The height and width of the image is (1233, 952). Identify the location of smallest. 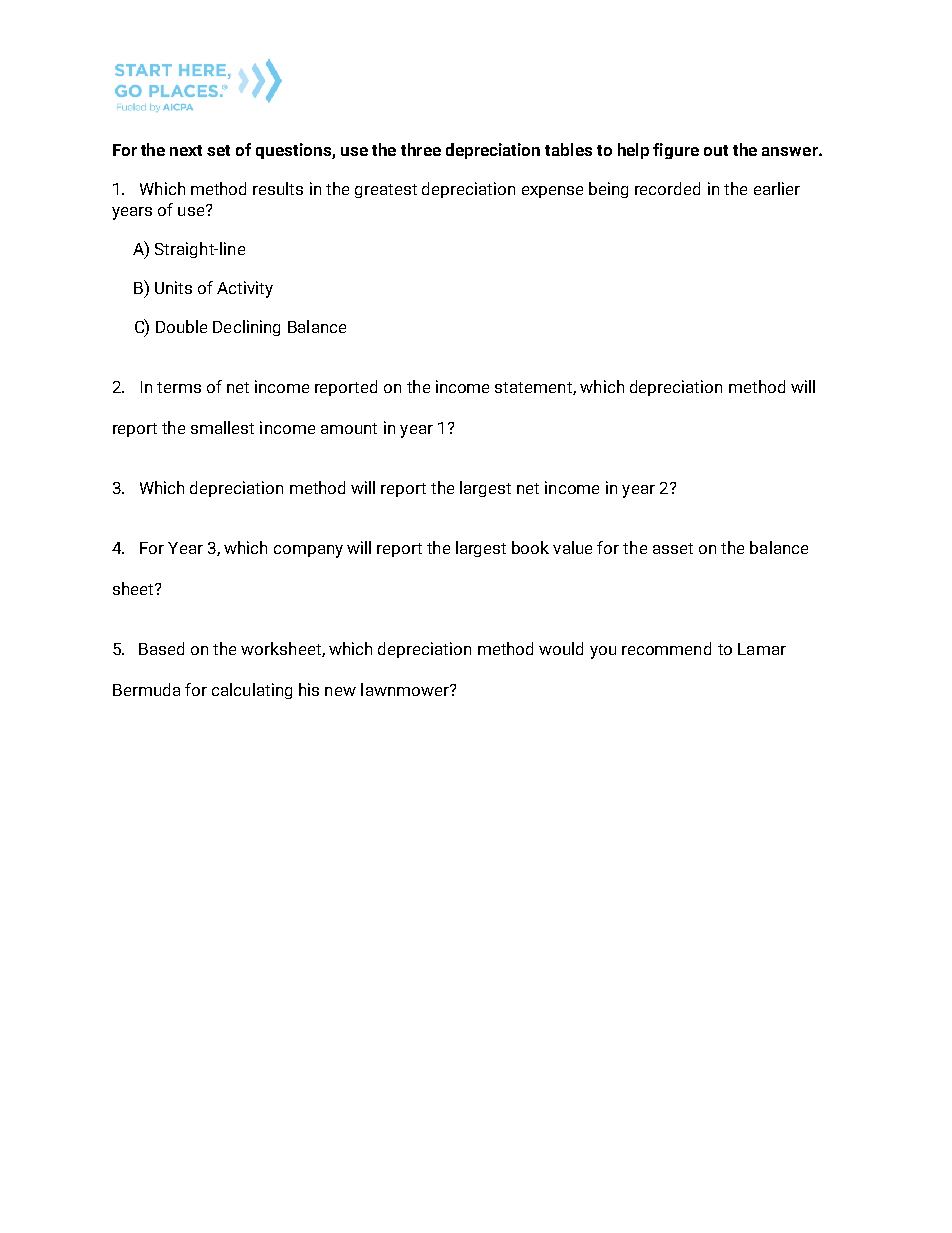
(222, 427).
